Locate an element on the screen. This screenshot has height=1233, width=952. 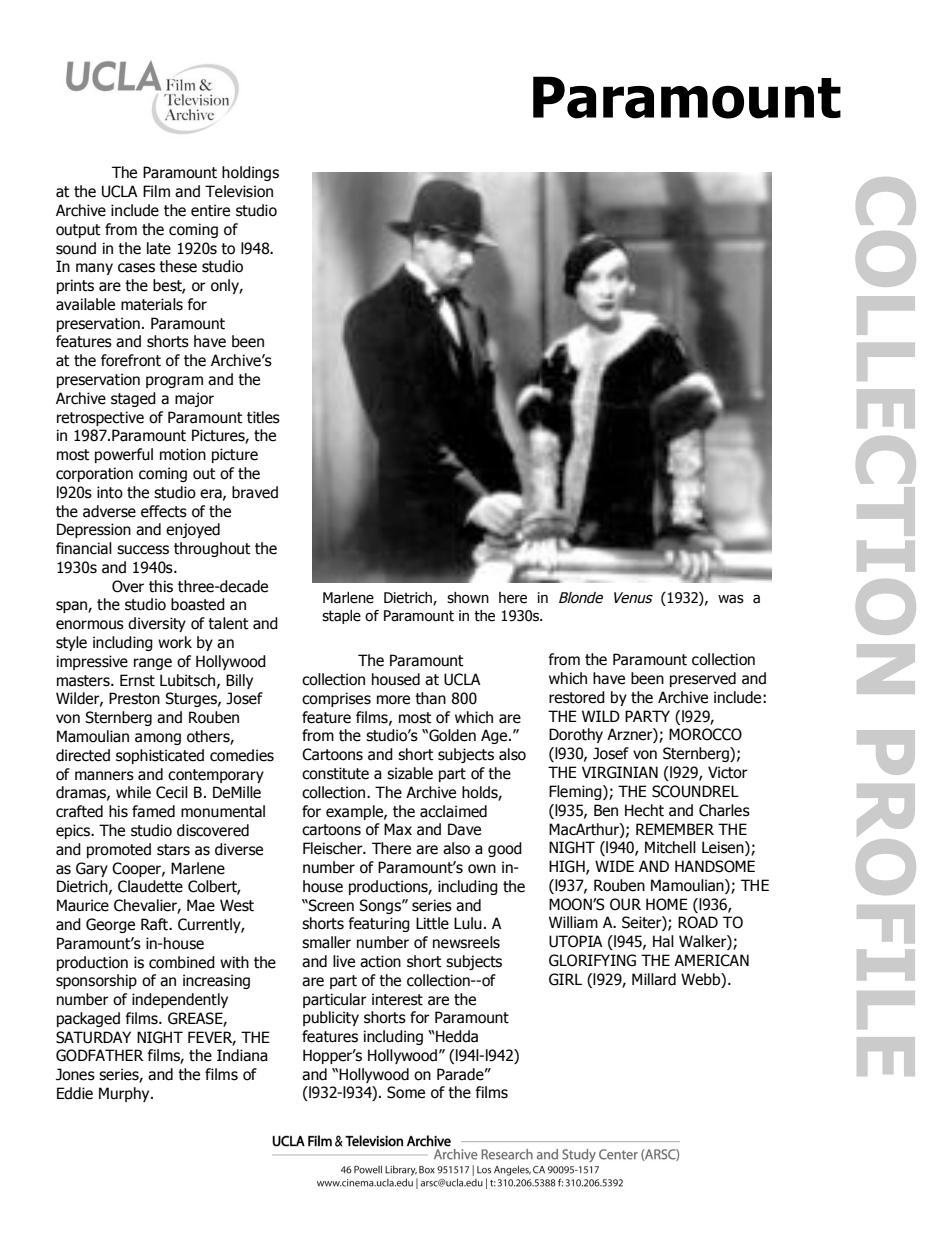
holdings is located at coordinates (250, 173).
